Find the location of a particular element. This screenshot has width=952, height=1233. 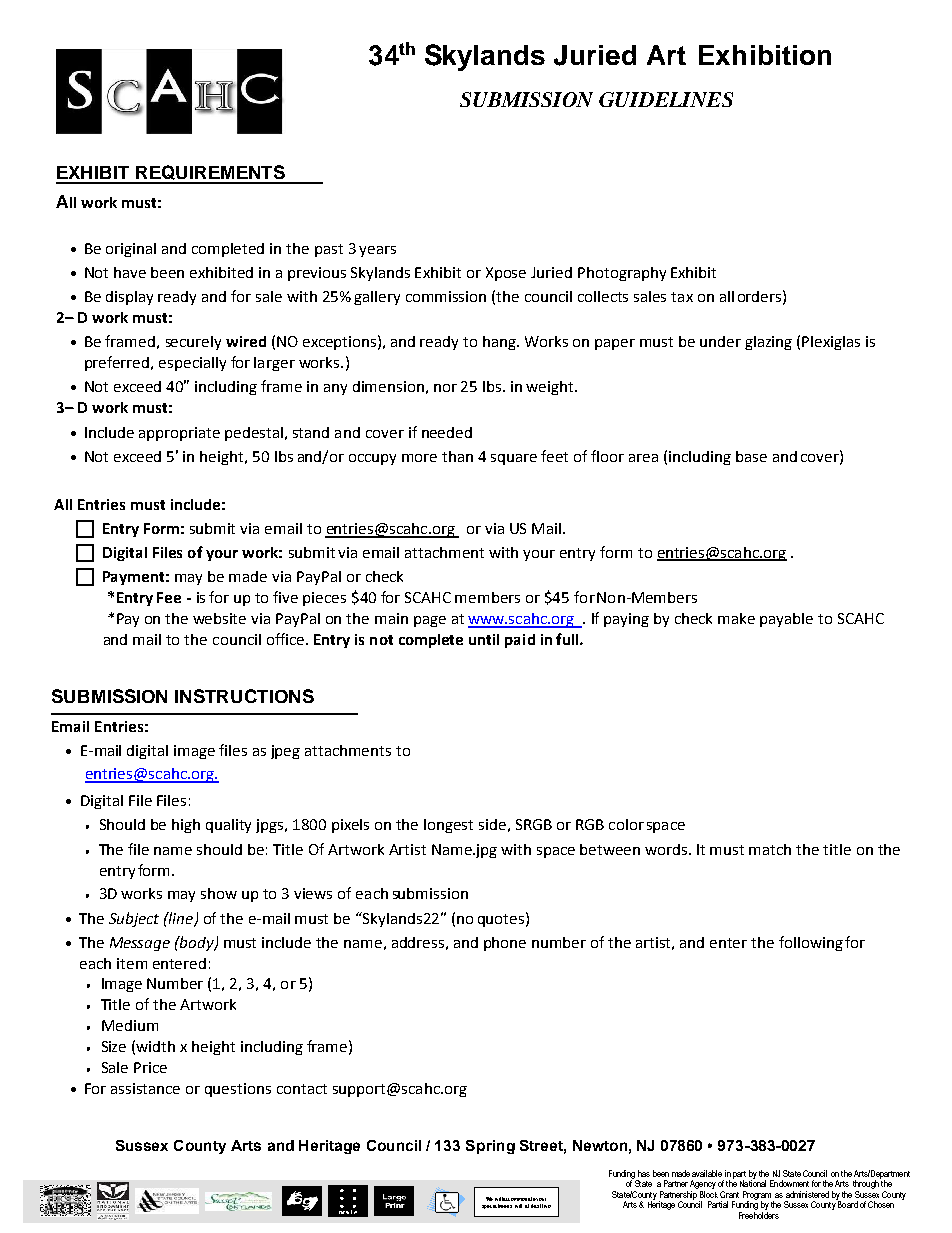

paid is located at coordinates (520, 641).
